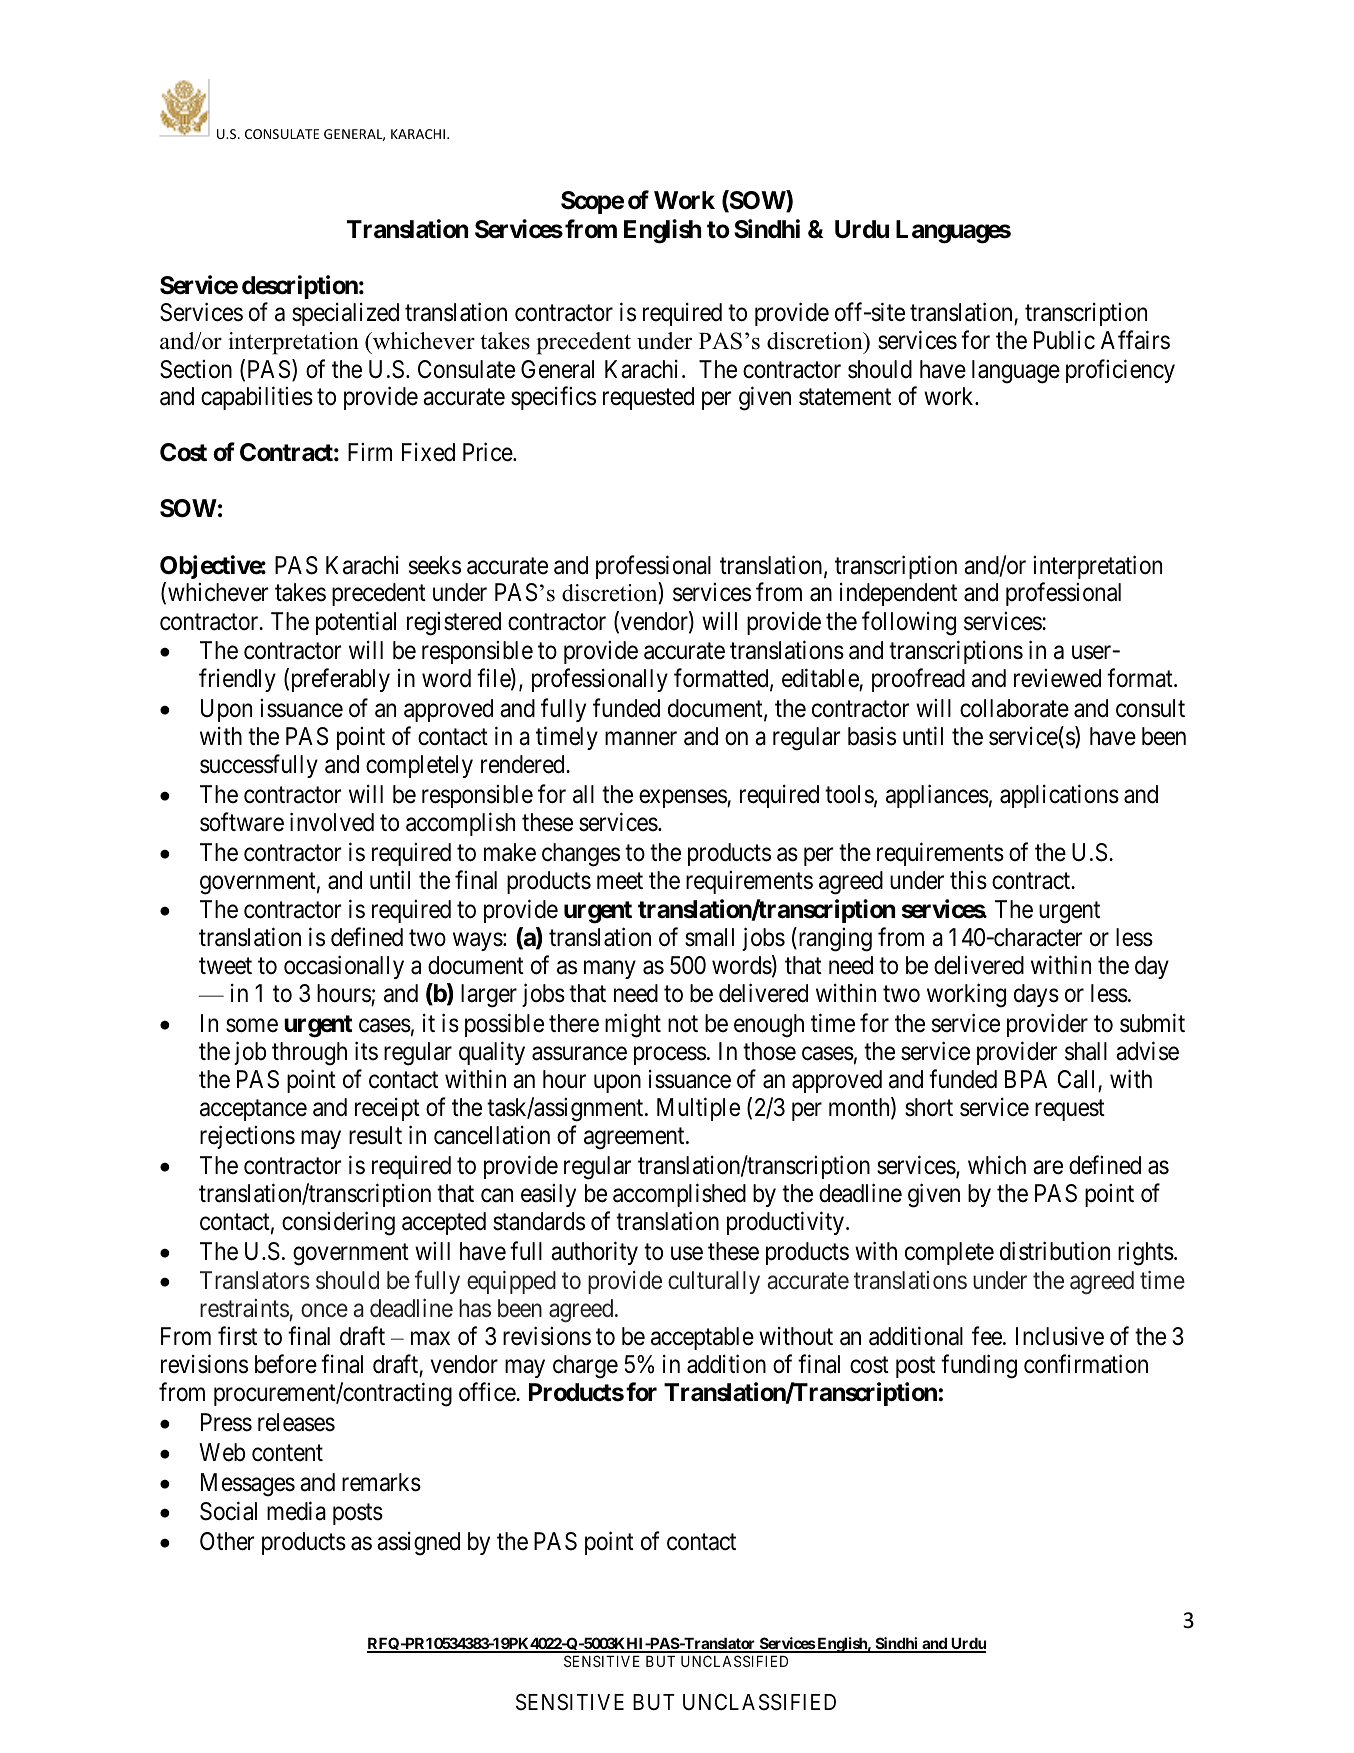  Describe the element at coordinates (585, 1367) in the document. I see `charge` at that location.
